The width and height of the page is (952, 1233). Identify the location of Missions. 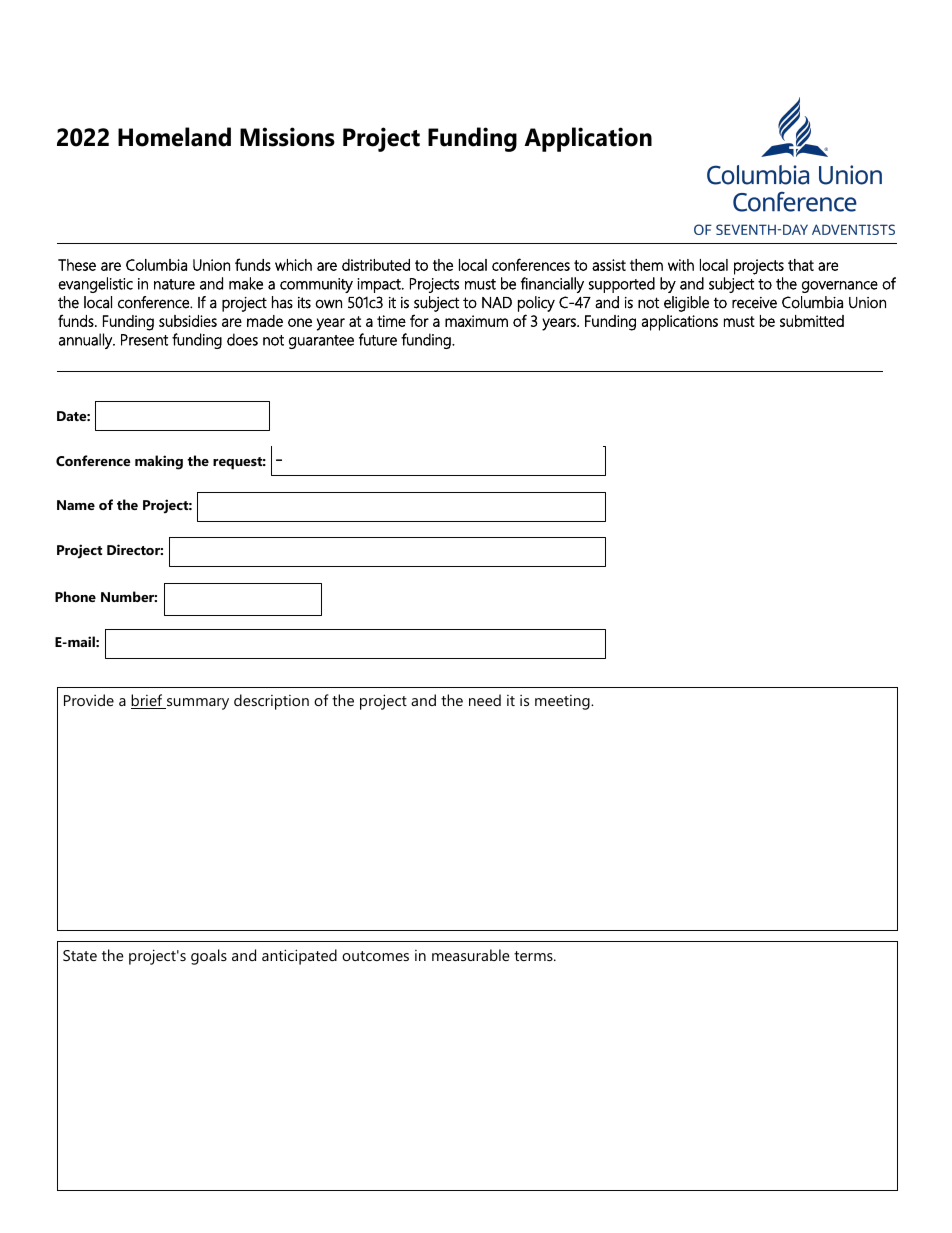
(287, 137).
